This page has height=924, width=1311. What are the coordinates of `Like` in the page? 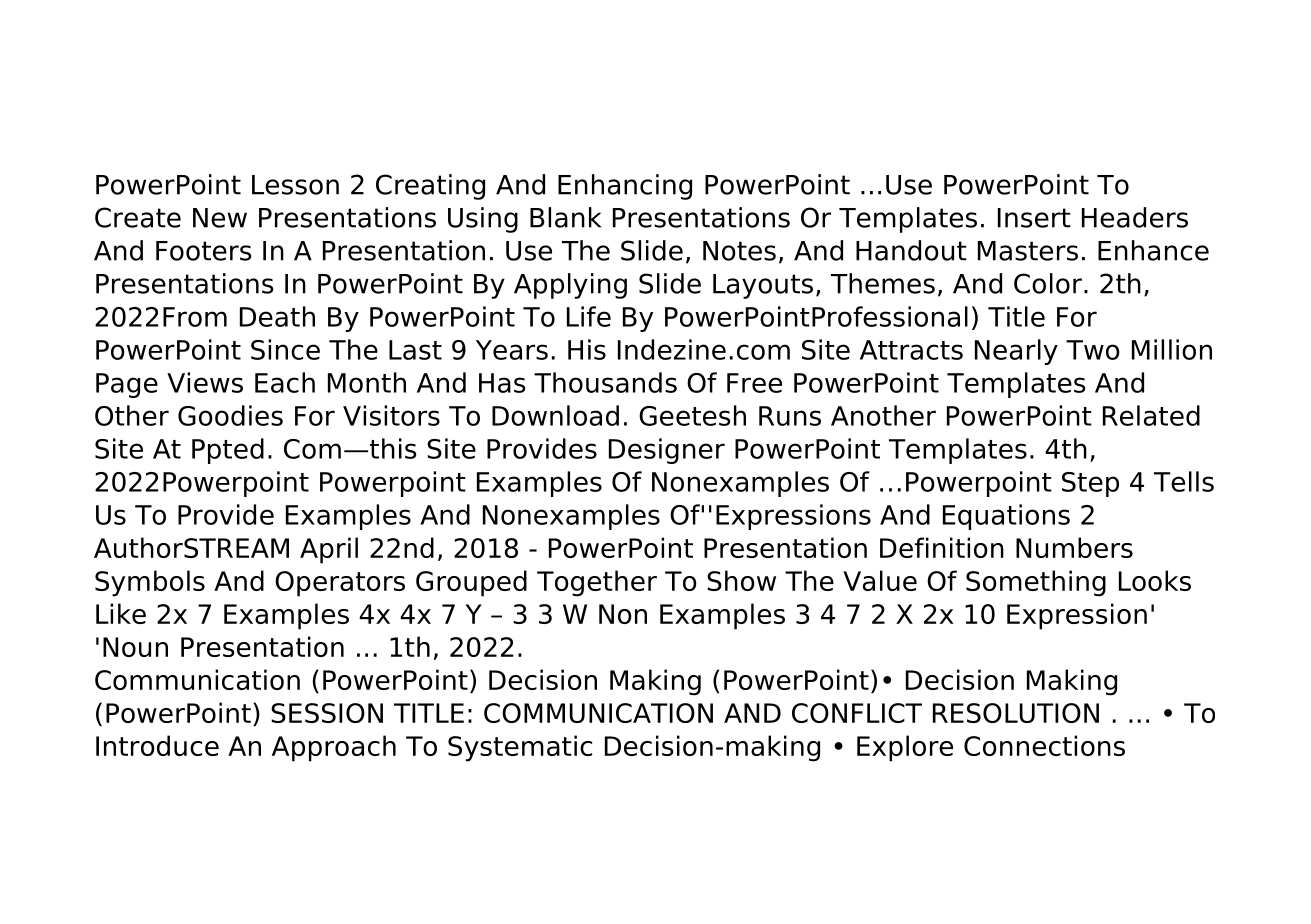 It's located at (121, 613).
